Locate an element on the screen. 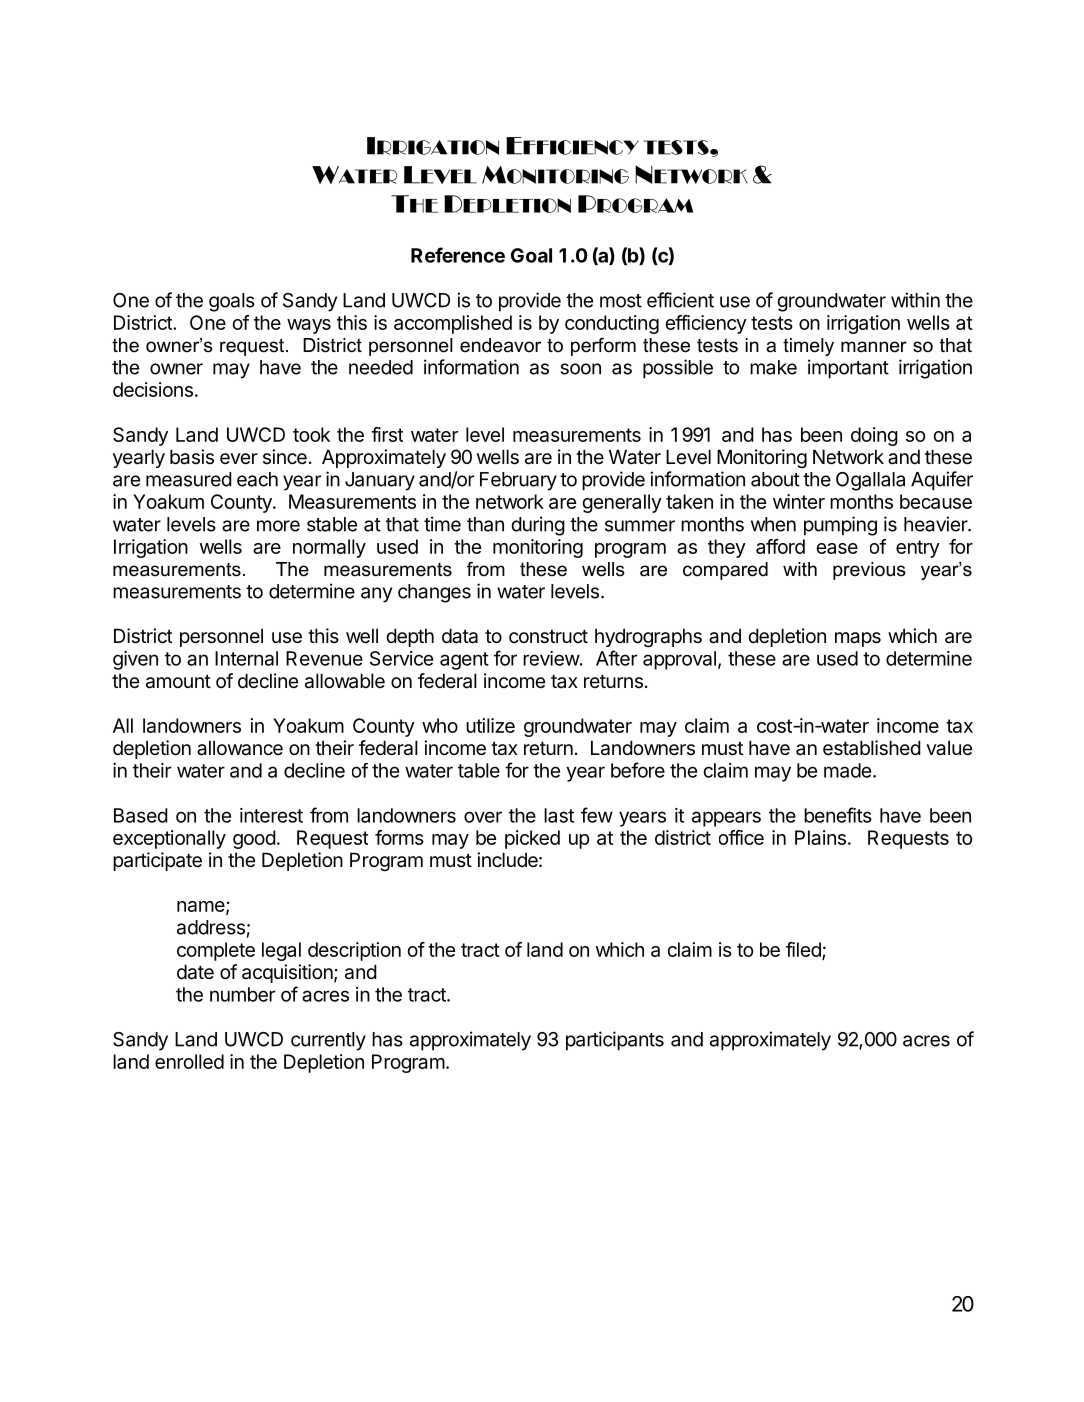 This screenshot has width=1084, height=1402. enrolled is located at coordinates (189, 1061).
